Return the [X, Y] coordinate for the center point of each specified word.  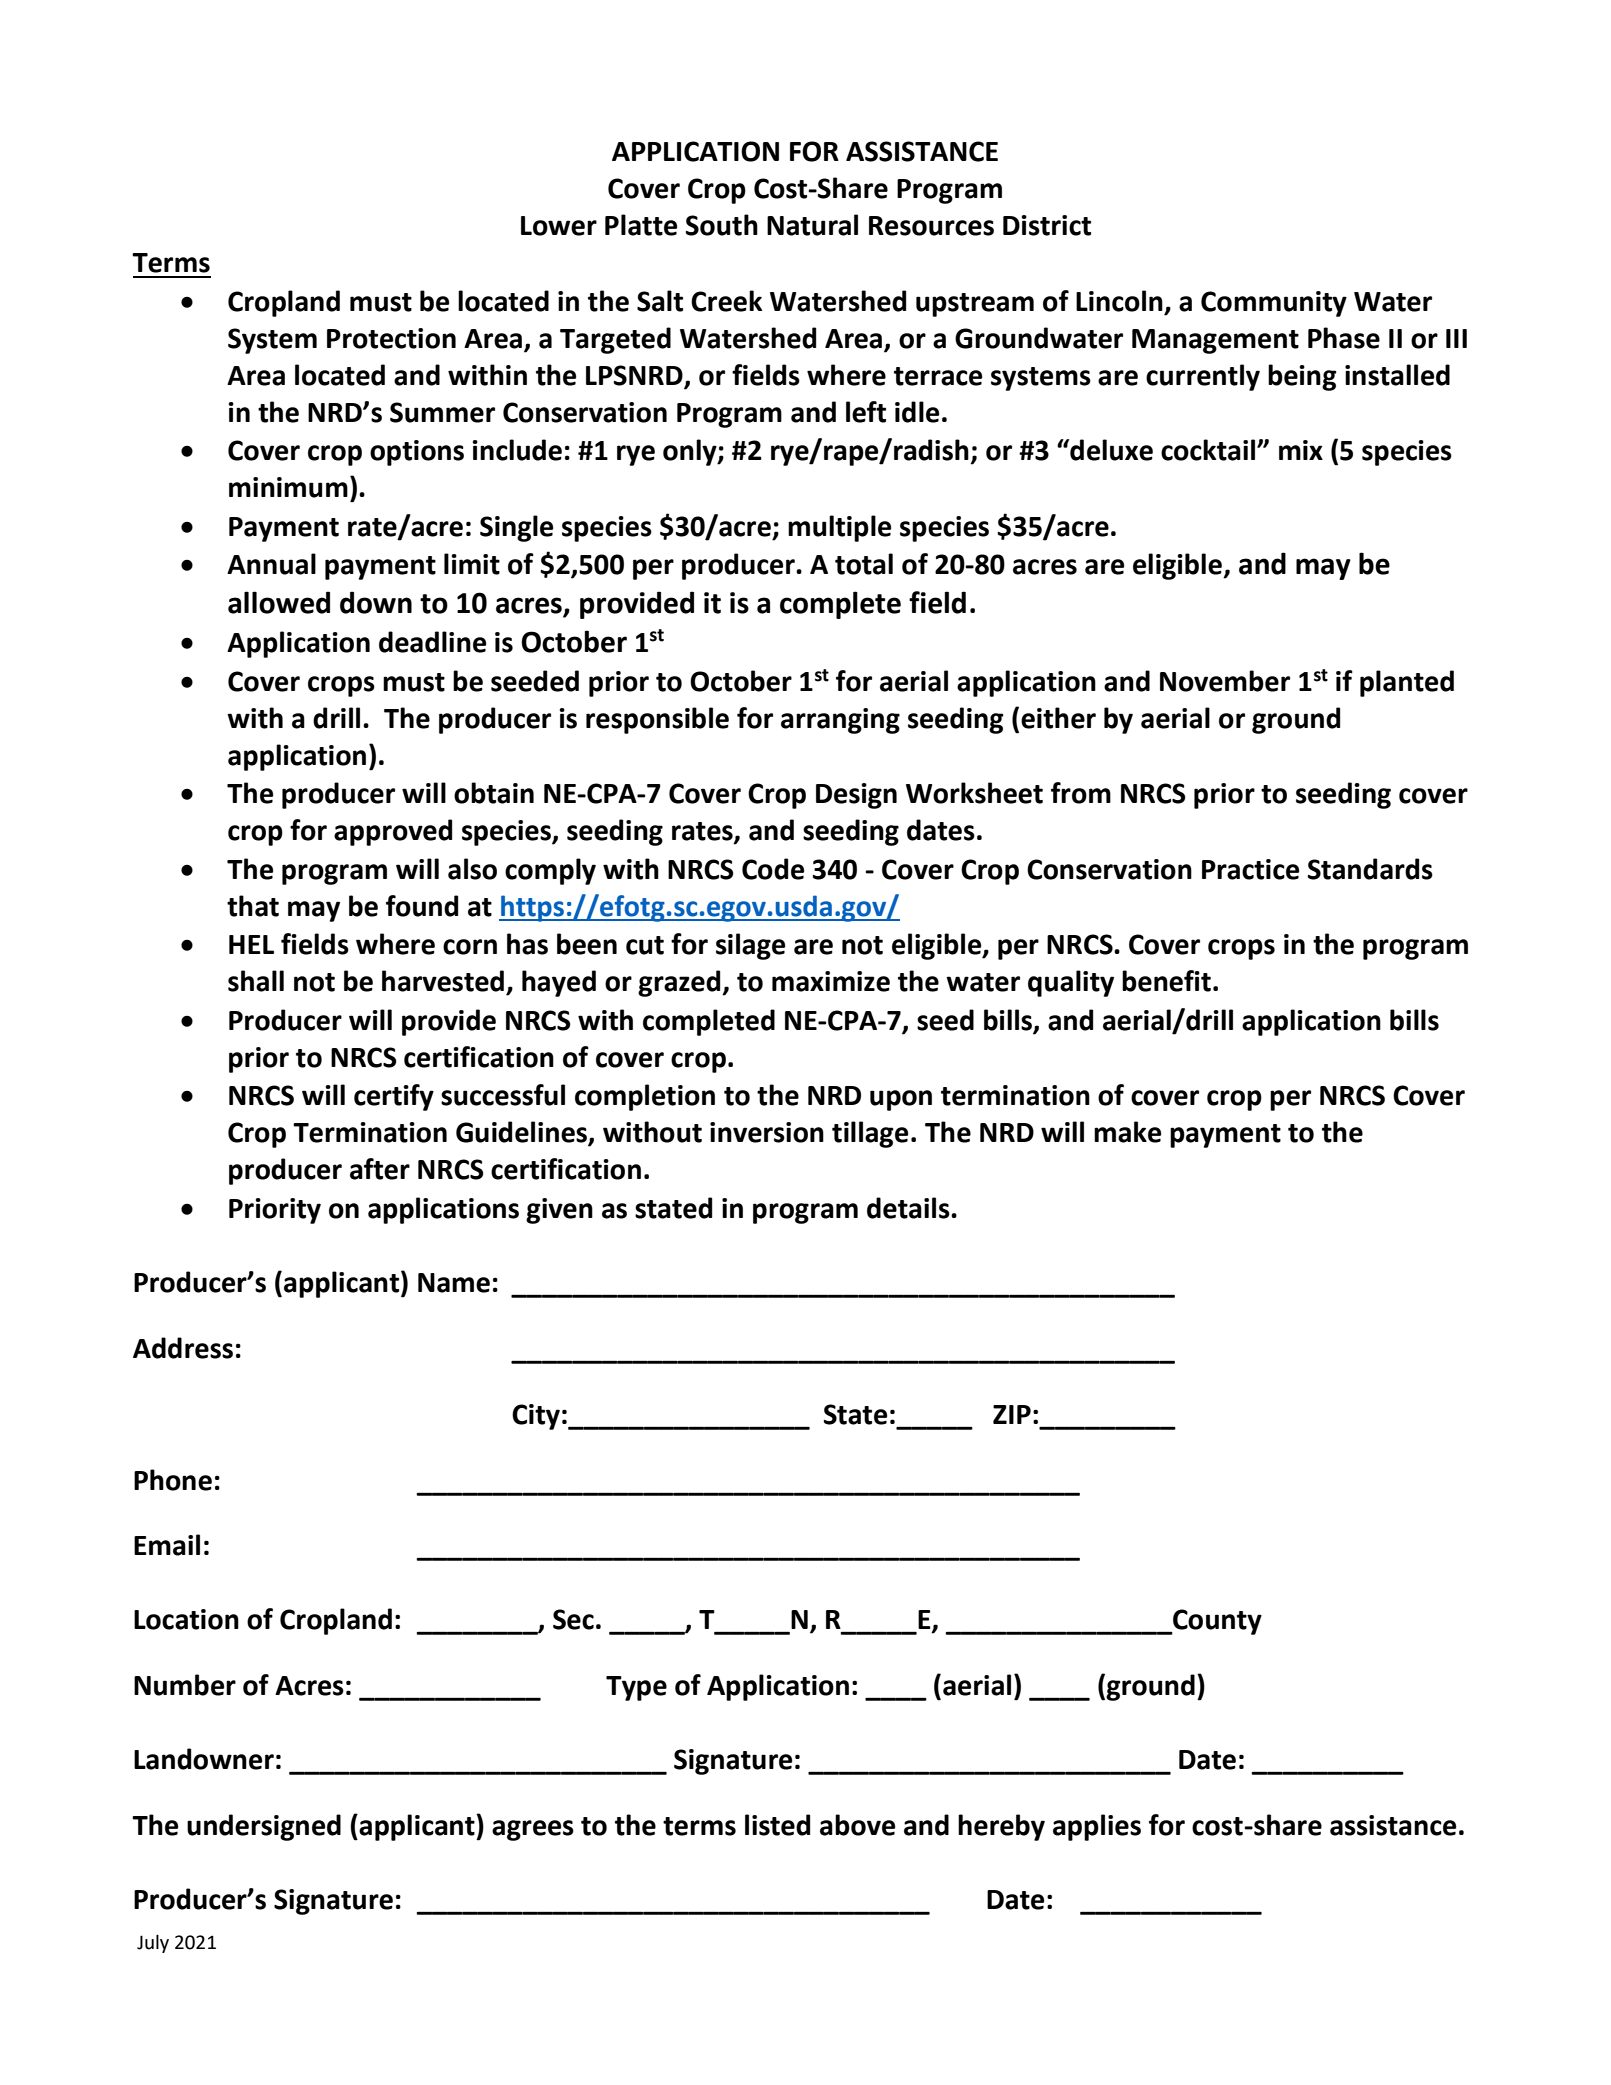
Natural [812, 225]
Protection [391, 338]
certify [394, 1097]
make [1127, 1132]
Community [1274, 304]
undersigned [264, 1827]
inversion [767, 1132]
